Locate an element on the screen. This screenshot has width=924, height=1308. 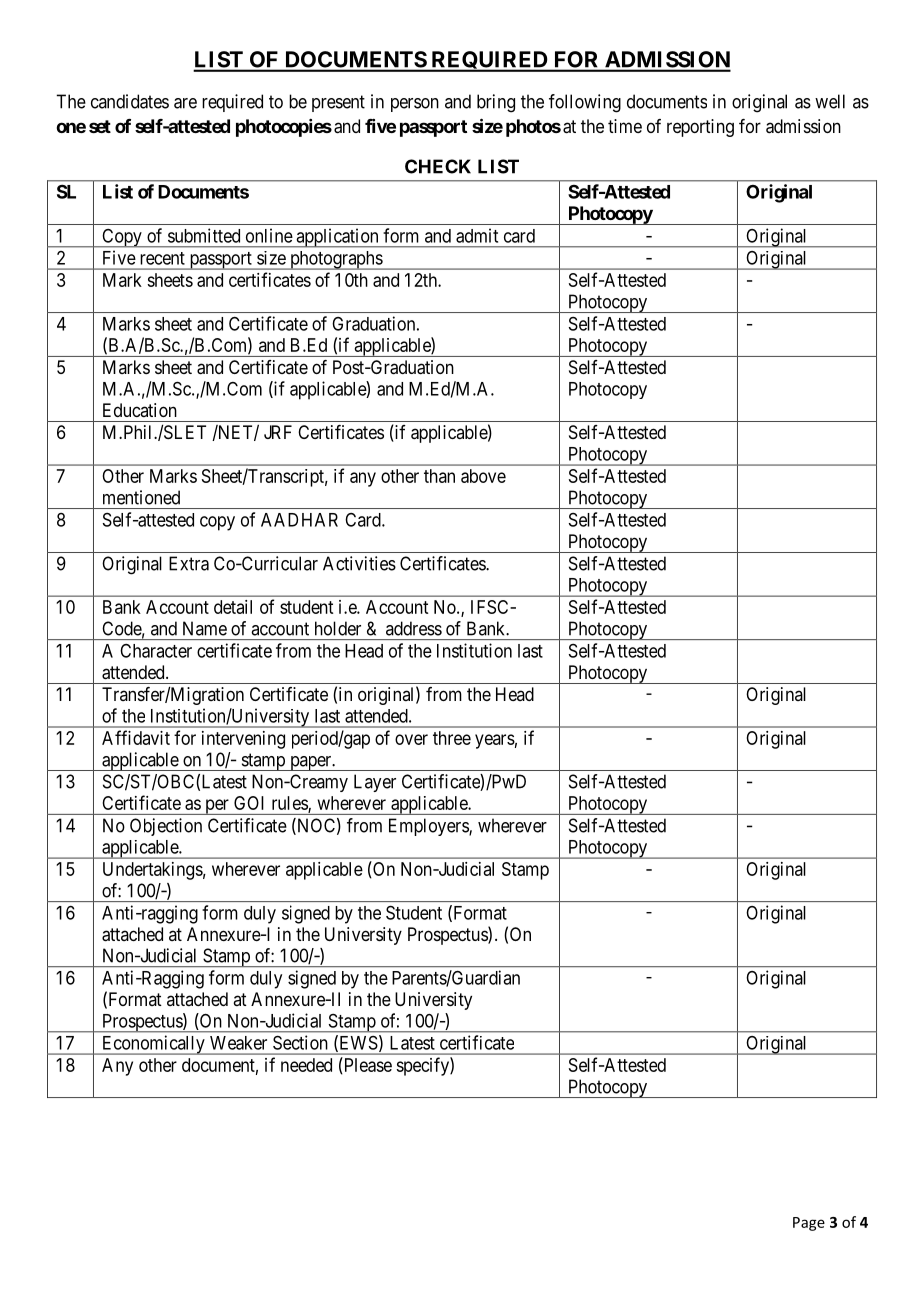
reporting is located at coordinates (700, 128).
